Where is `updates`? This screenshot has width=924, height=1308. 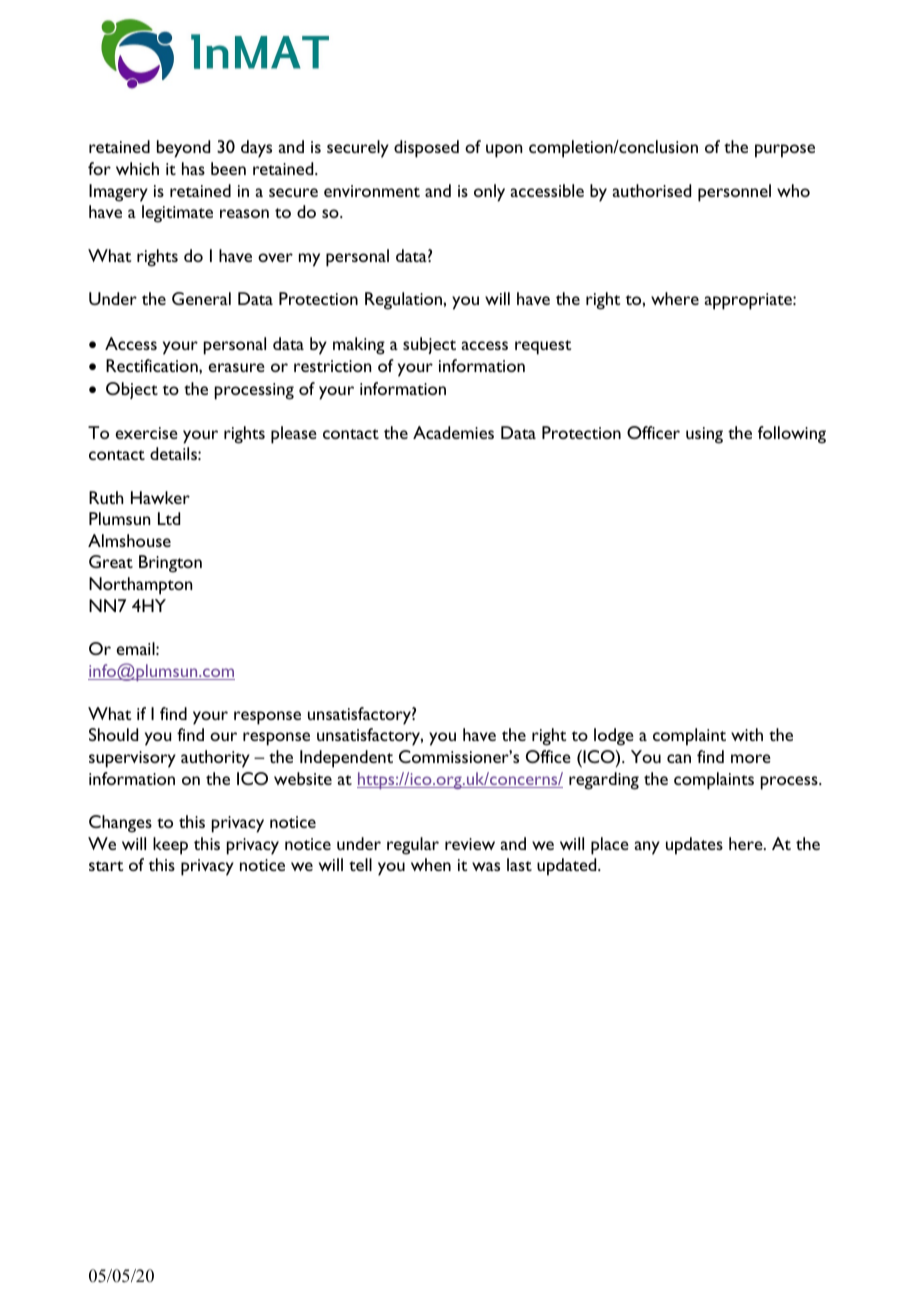 updates is located at coordinates (694, 846).
